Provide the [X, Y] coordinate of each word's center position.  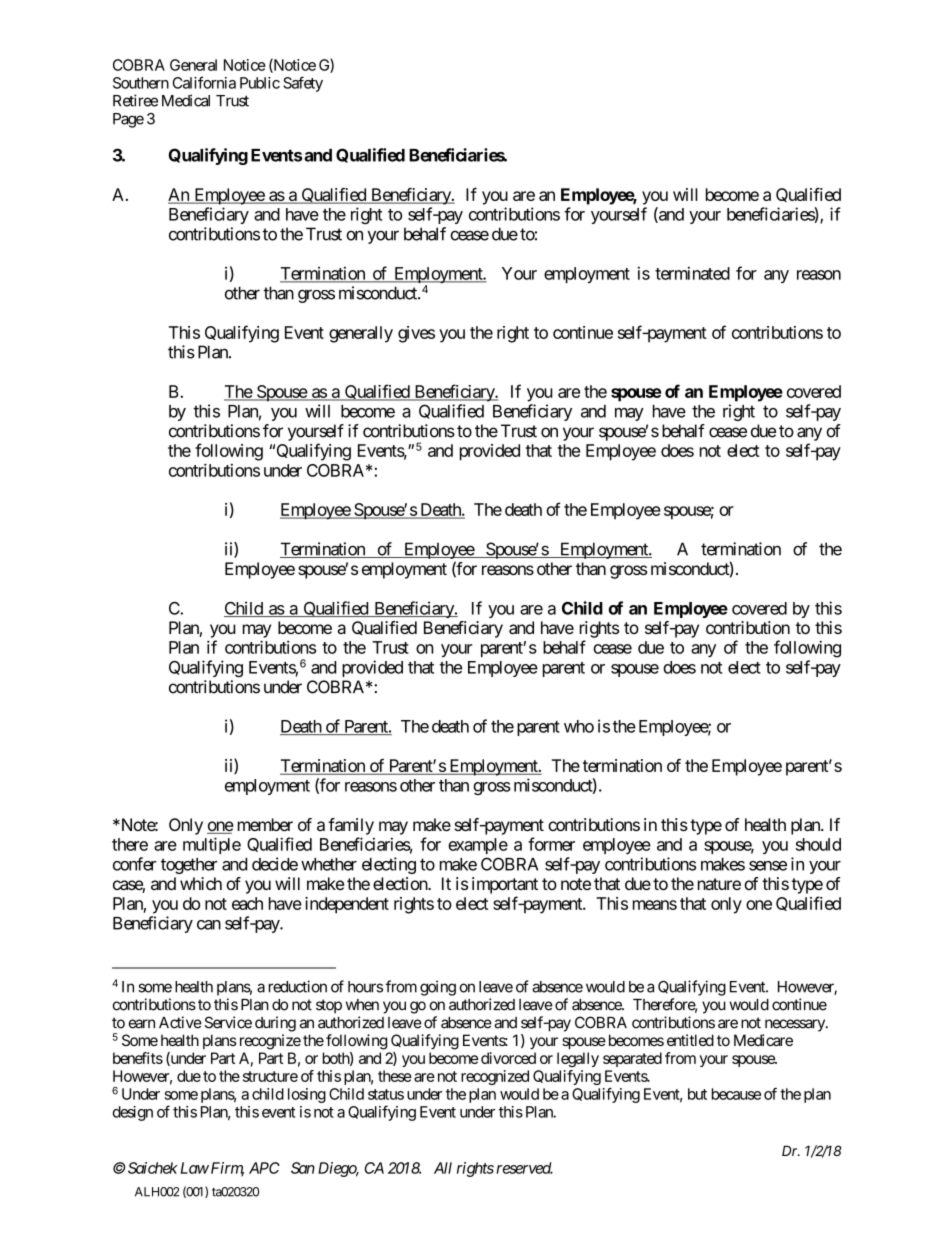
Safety [303, 84]
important [505, 885]
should [818, 844]
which [201, 883]
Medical [186, 100]
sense [768, 866]
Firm [226, 1169]
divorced [508, 1058]
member [265, 824]
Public [260, 83]
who [579, 726]
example [478, 846]
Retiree [135, 100]
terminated [692, 273]
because [736, 1094]
